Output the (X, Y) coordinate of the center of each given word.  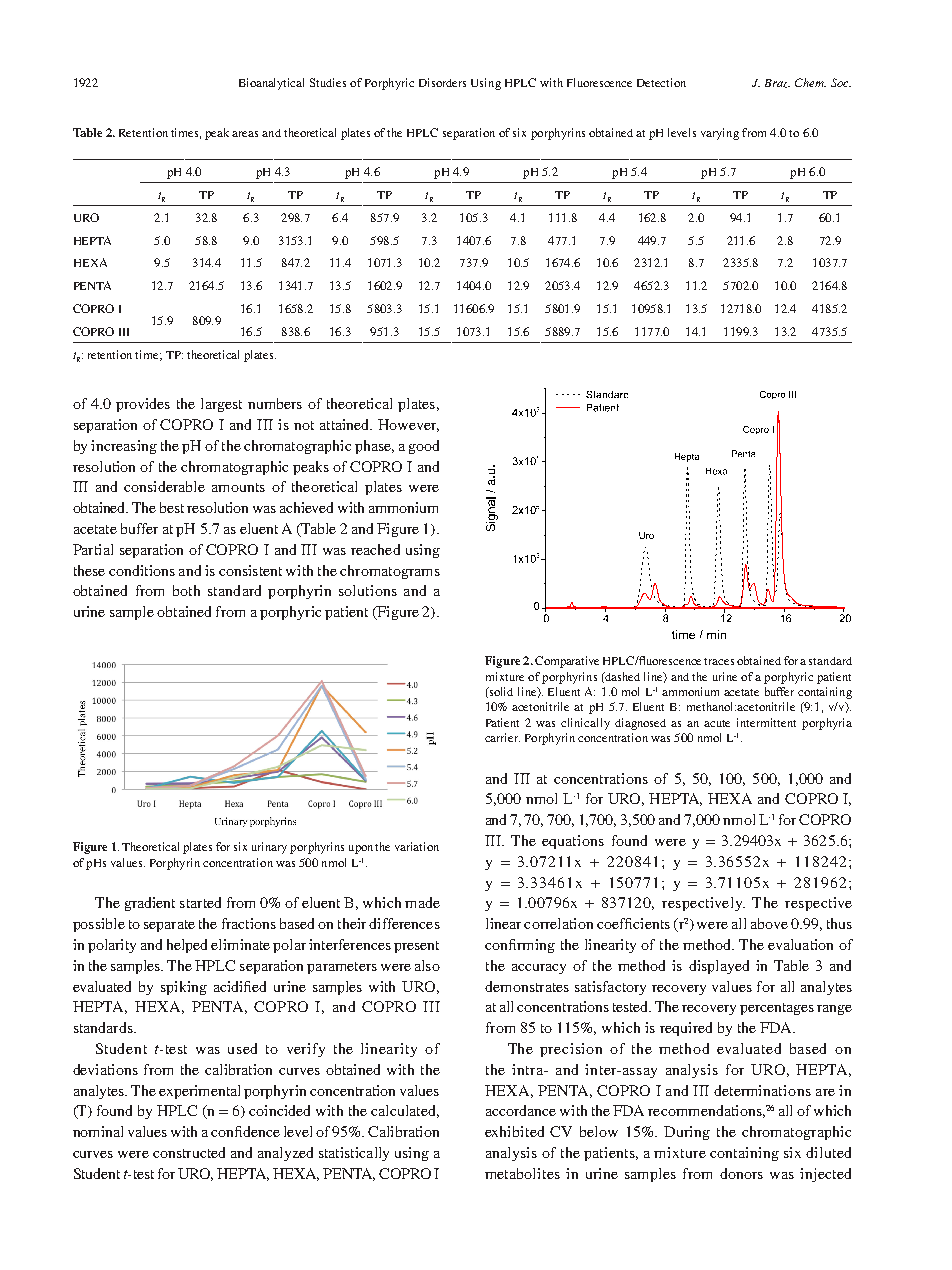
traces (719, 661)
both (186, 590)
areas (245, 134)
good (424, 447)
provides (143, 405)
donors (741, 1173)
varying (720, 134)
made (422, 902)
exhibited (514, 1131)
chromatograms (390, 572)
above (769, 923)
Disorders (442, 82)
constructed (189, 1152)
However (408, 425)
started (200, 902)
